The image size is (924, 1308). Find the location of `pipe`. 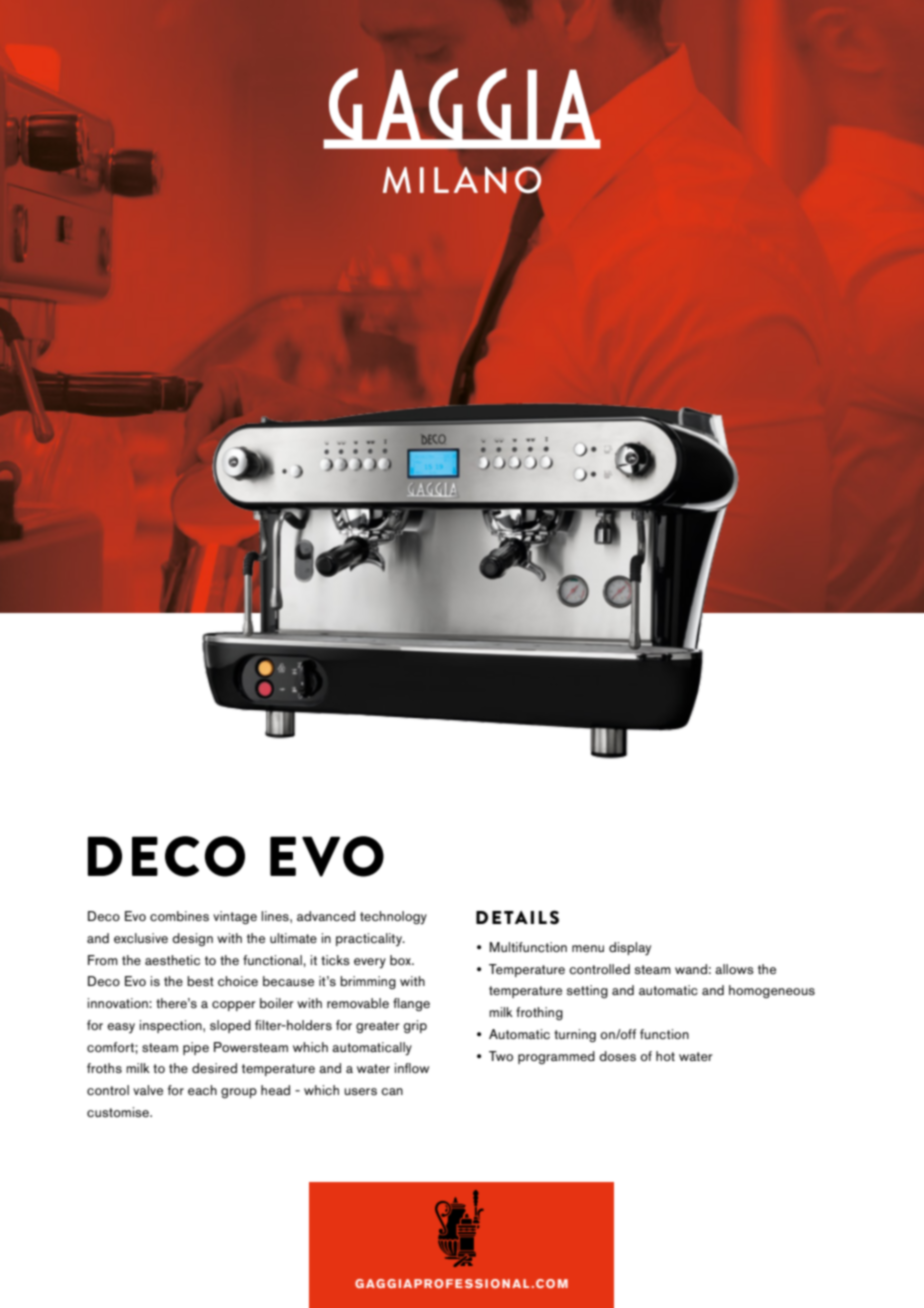

pipe is located at coordinates (196, 1048).
